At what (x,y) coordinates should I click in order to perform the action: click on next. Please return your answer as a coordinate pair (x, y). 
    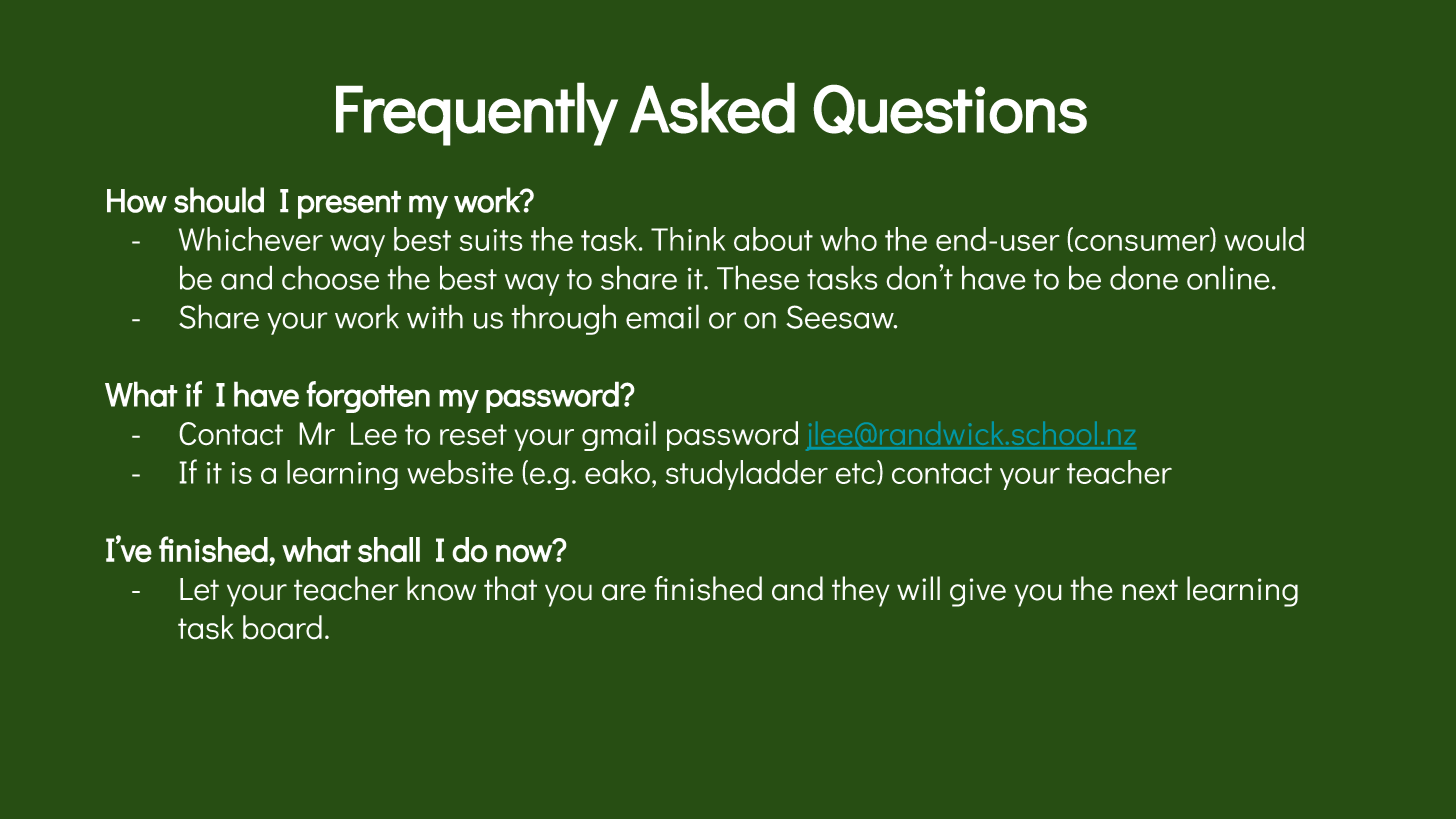
    Looking at the image, I should click on (1150, 590).
